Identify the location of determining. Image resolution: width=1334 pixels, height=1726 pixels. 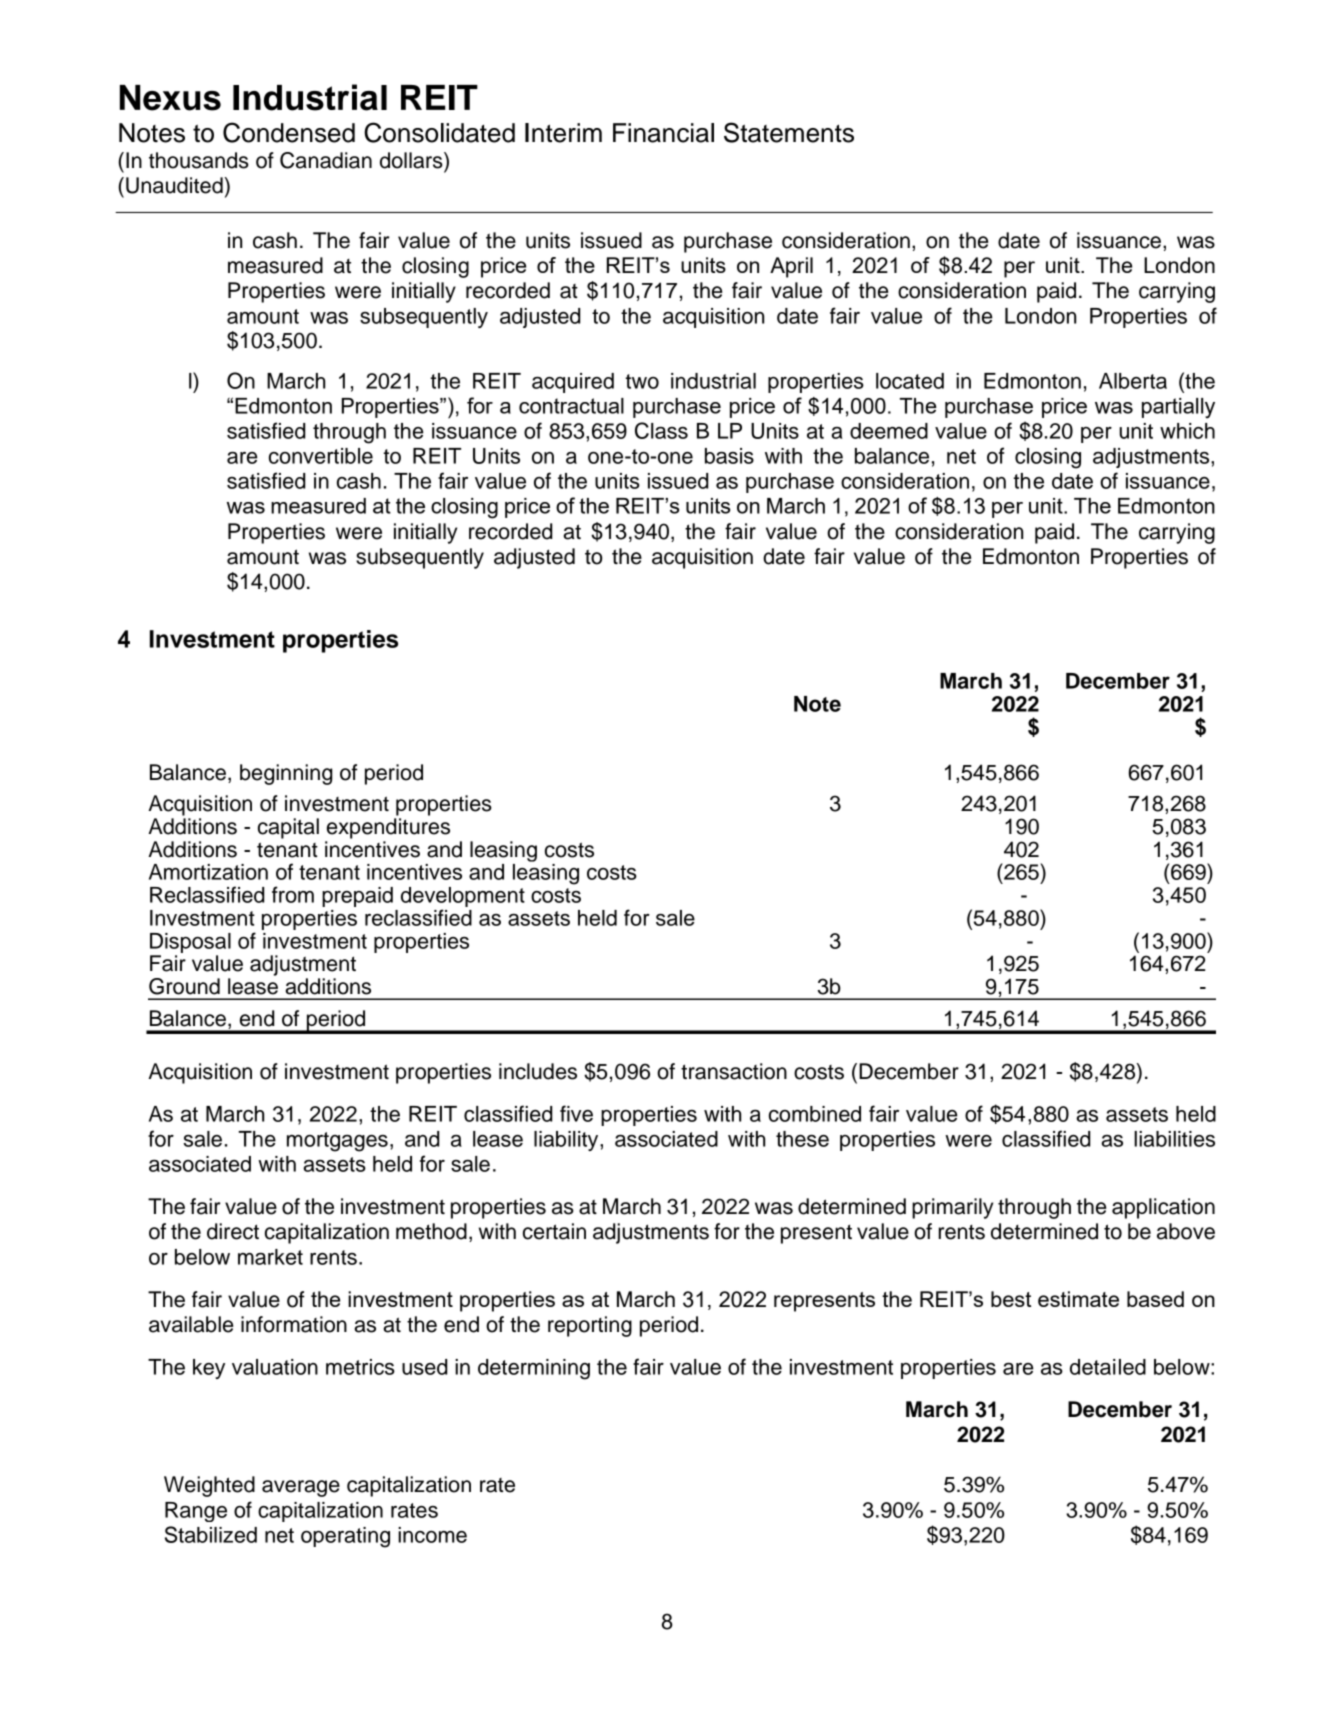
(534, 1369).
